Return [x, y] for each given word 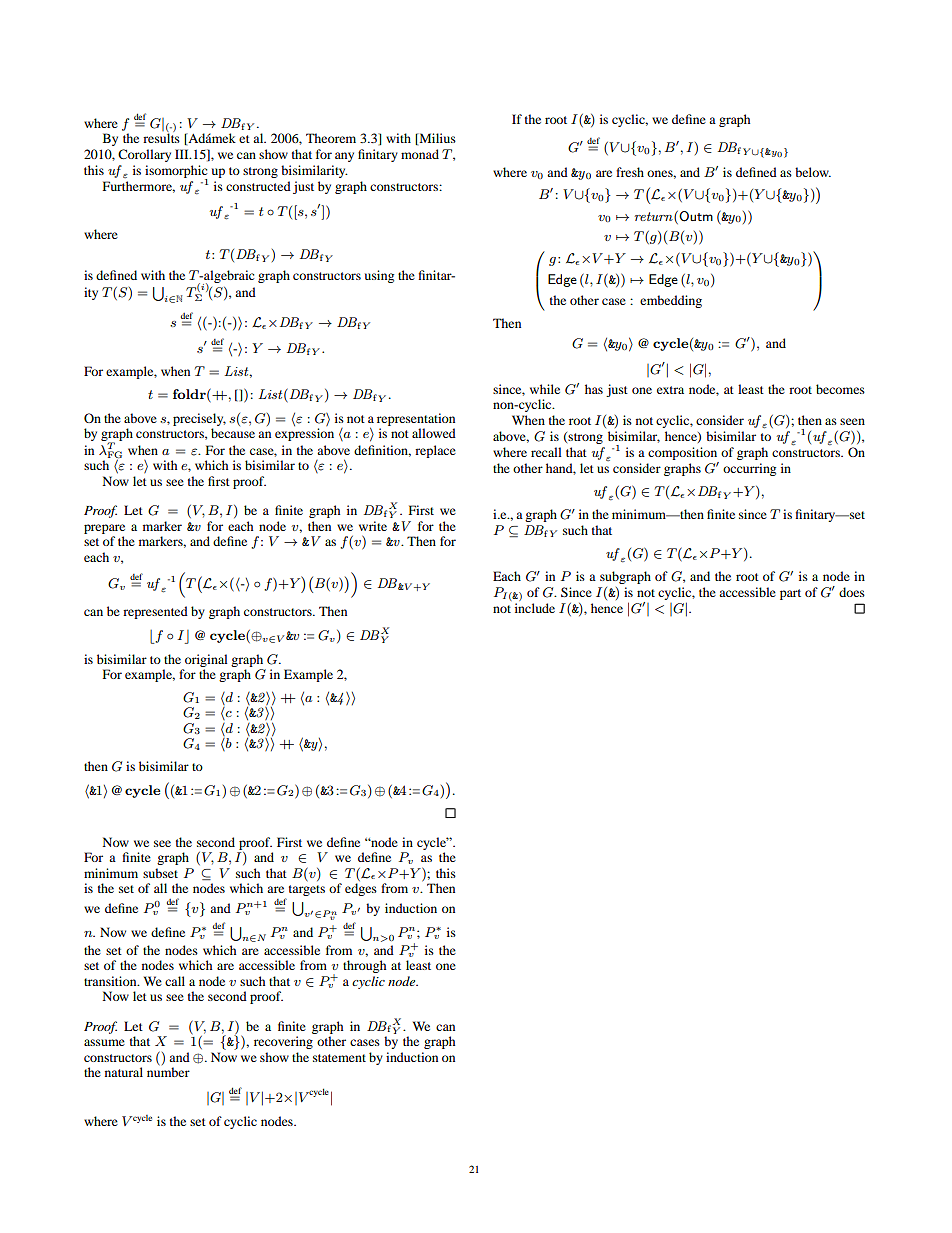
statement [339, 1058]
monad [420, 154]
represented [155, 612]
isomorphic [176, 172]
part [790, 594]
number [168, 1071]
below [813, 172]
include [535, 608]
